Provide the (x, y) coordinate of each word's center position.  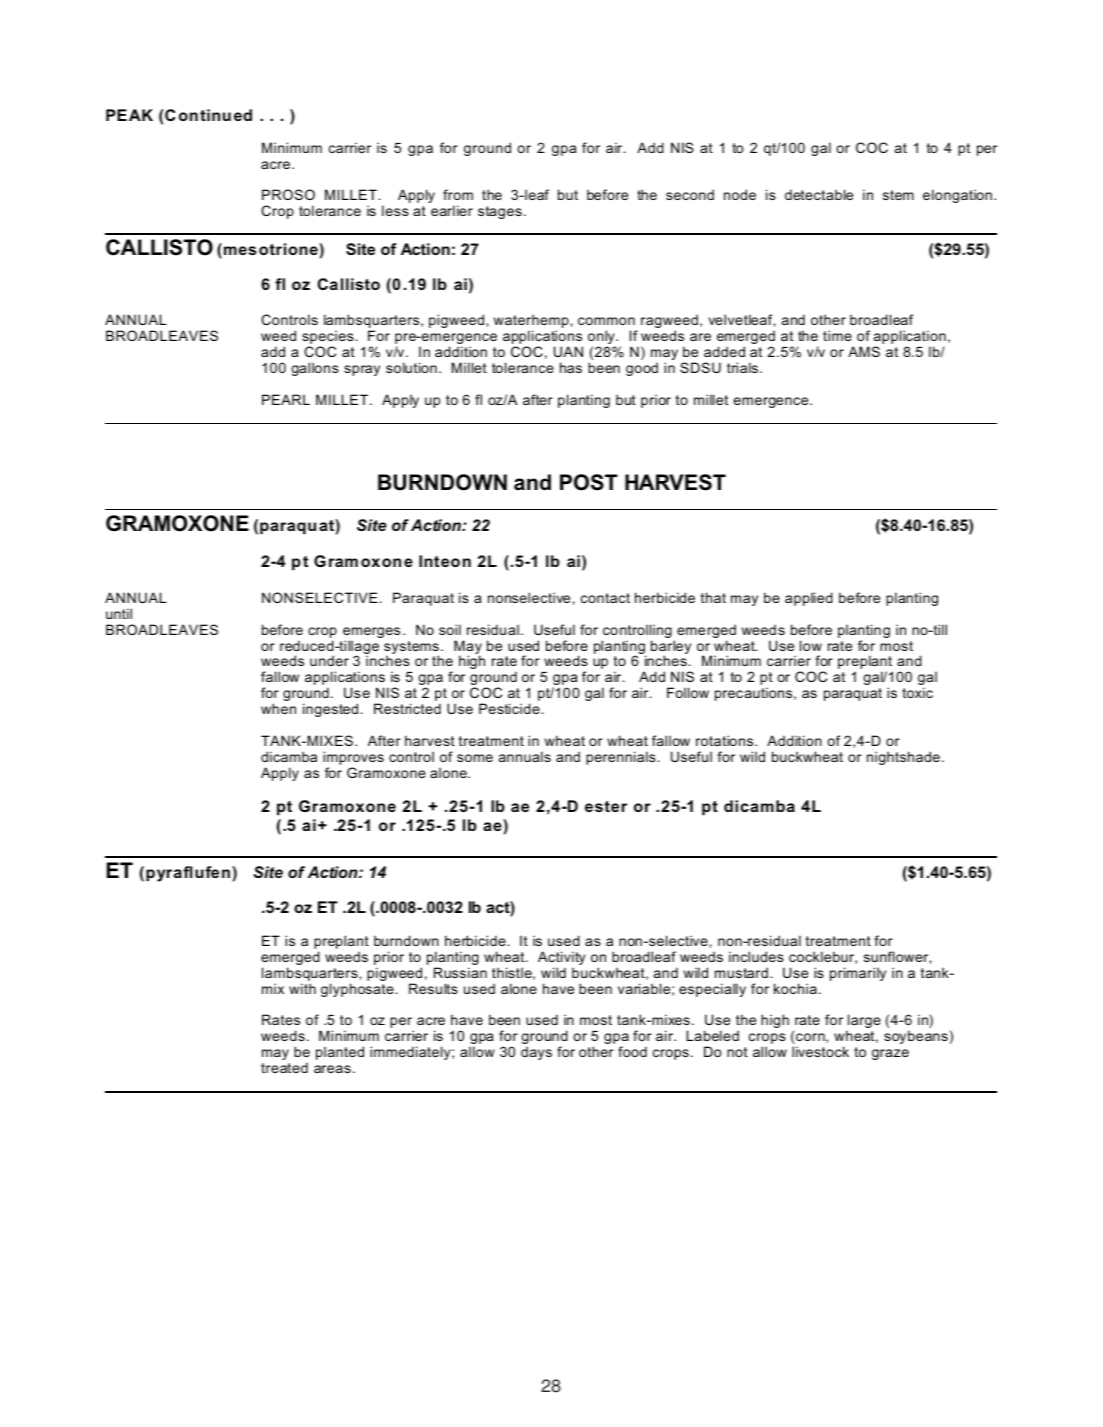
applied (809, 599)
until (119, 613)
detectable (819, 194)
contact (605, 598)
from (458, 194)
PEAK (129, 115)
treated (284, 1067)
